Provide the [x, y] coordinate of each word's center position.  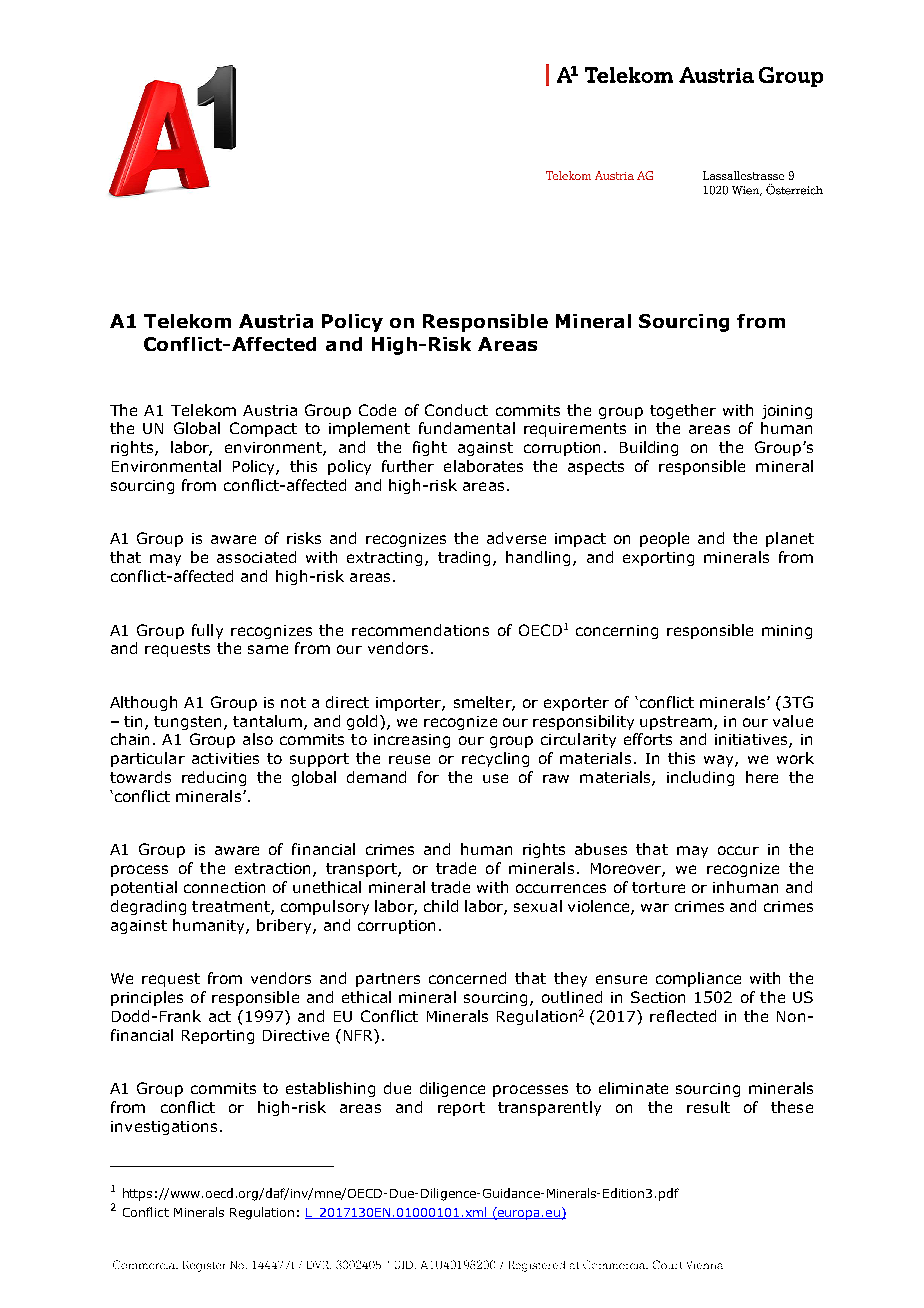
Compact [263, 429]
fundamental [467, 428]
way [720, 761]
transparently [549, 1108]
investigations [164, 1128]
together [683, 411]
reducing [214, 778]
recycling [495, 759]
